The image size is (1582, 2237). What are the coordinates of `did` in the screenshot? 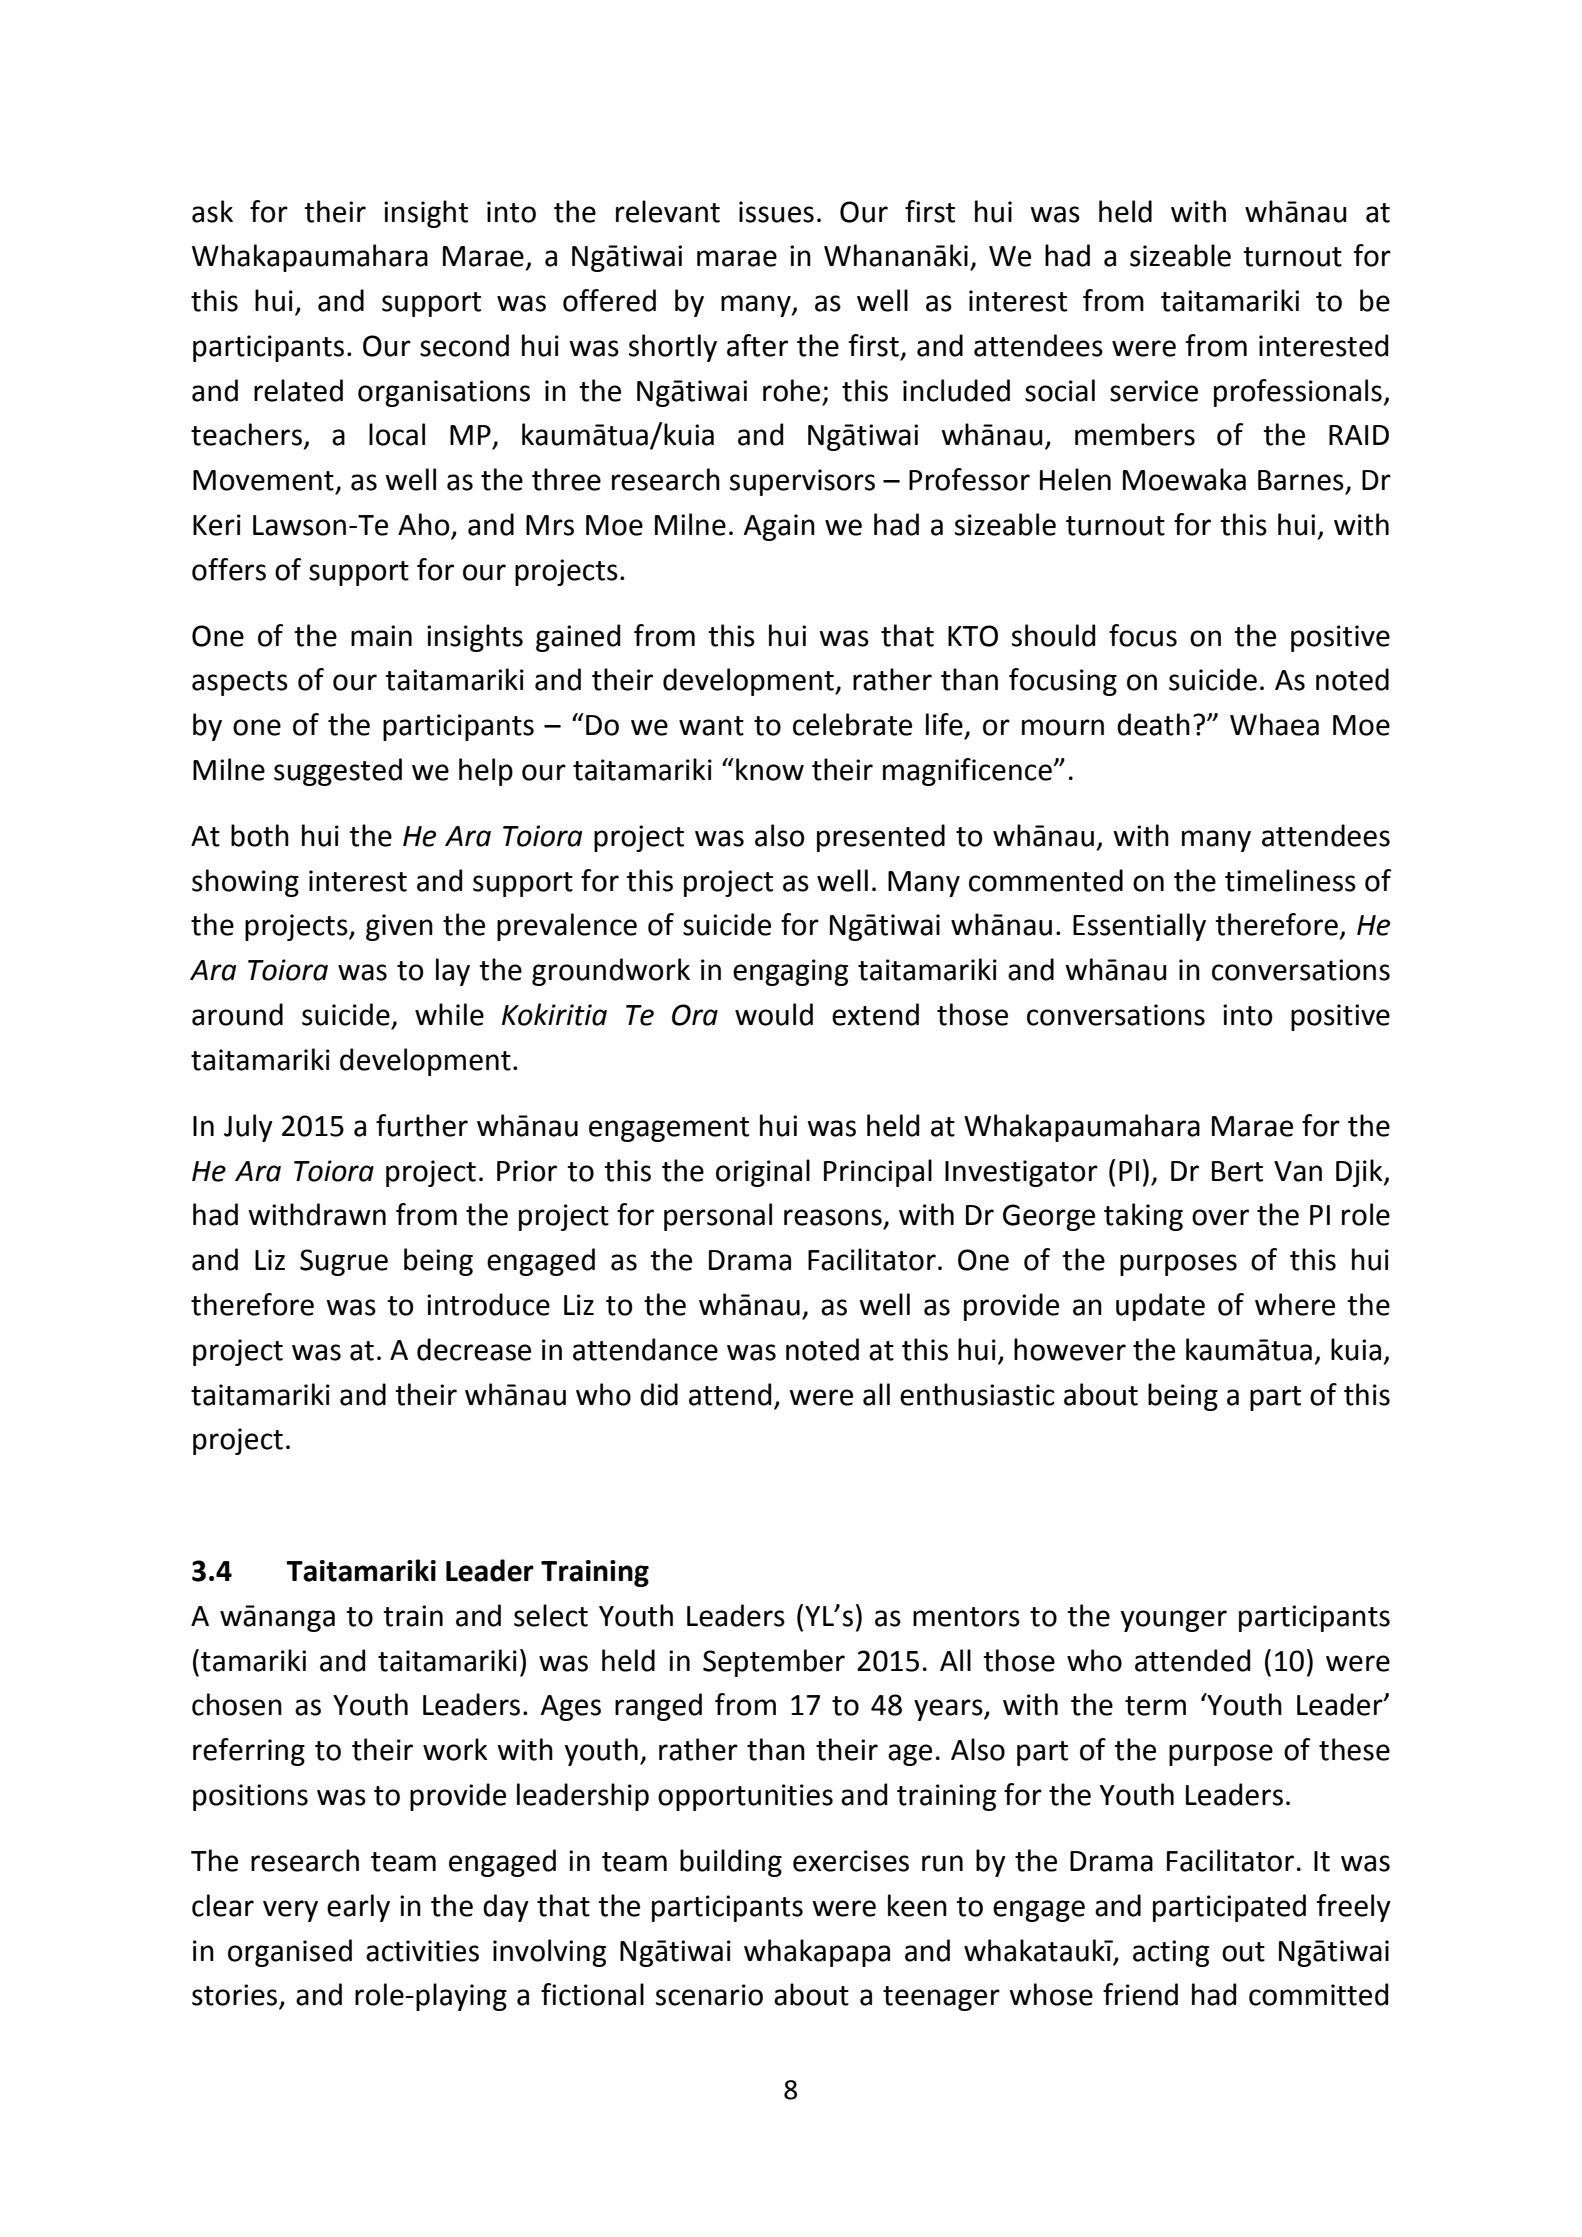 It's located at (659, 1394).
